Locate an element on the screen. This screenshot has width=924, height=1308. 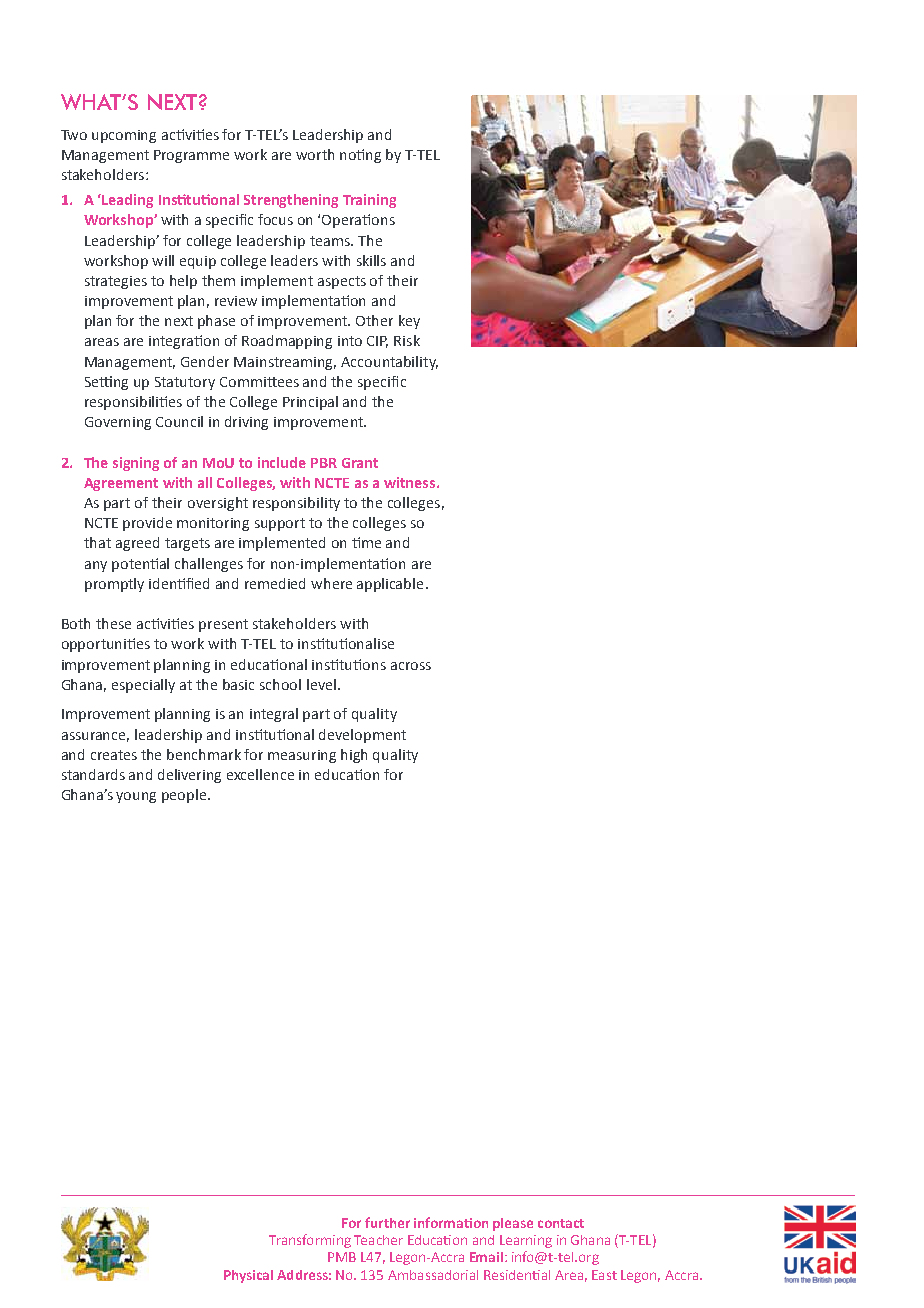
level is located at coordinates (321, 684).
